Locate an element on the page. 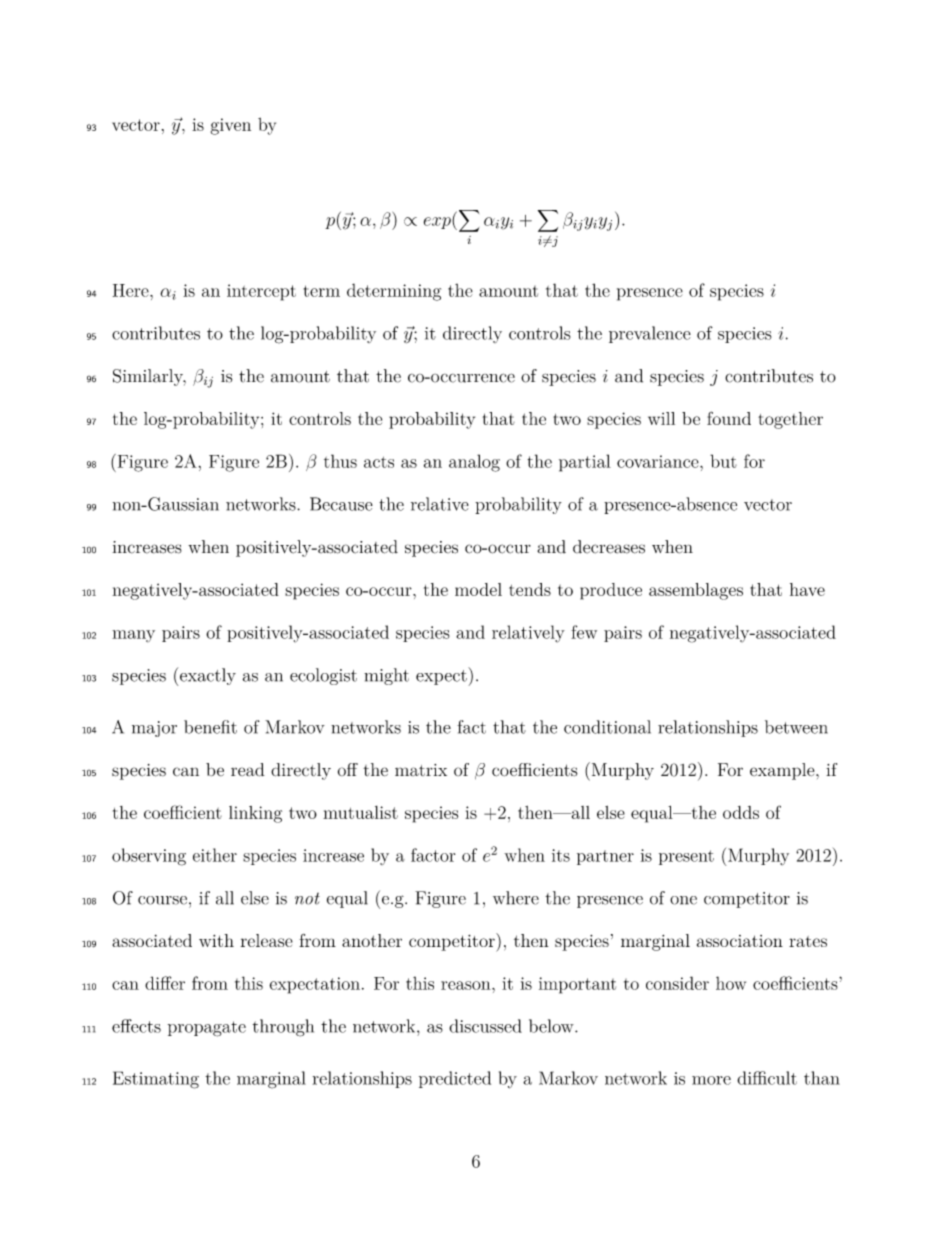 This document has width=952, height=1233. given is located at coordinates (231, 126).
